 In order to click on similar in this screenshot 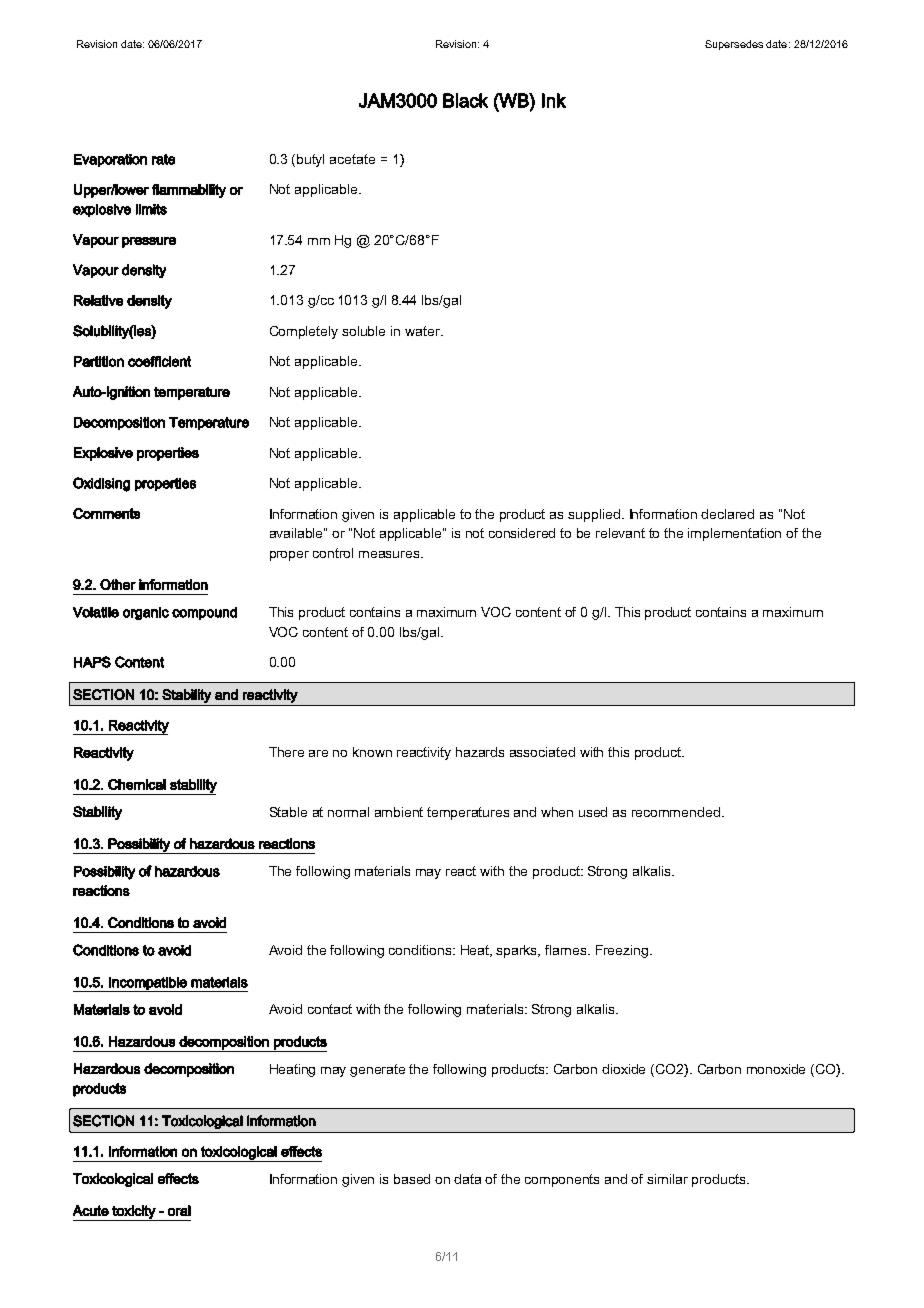, I will do `click(667, 1179)`.
